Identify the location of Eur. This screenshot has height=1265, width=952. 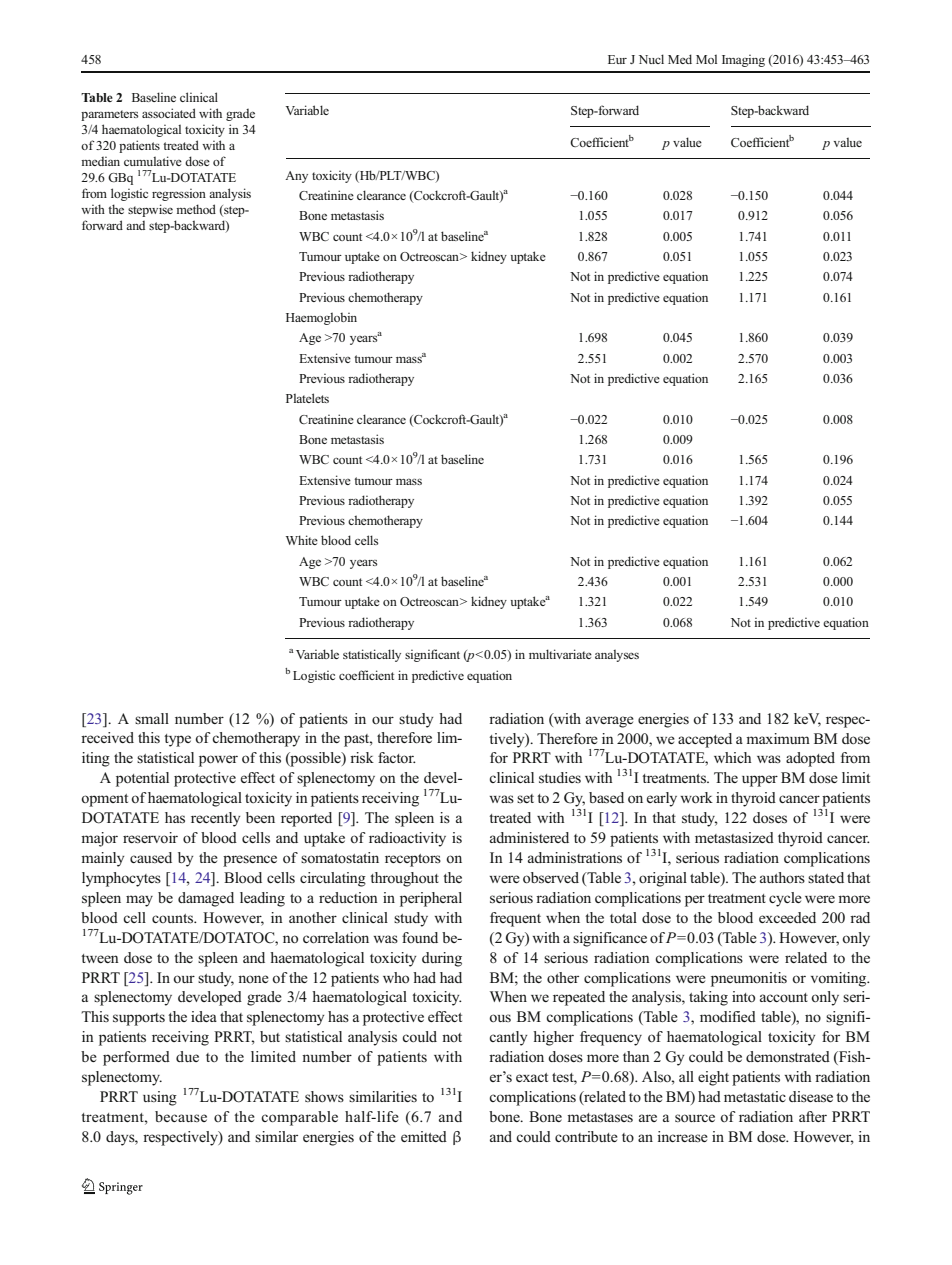
(617, 59).
